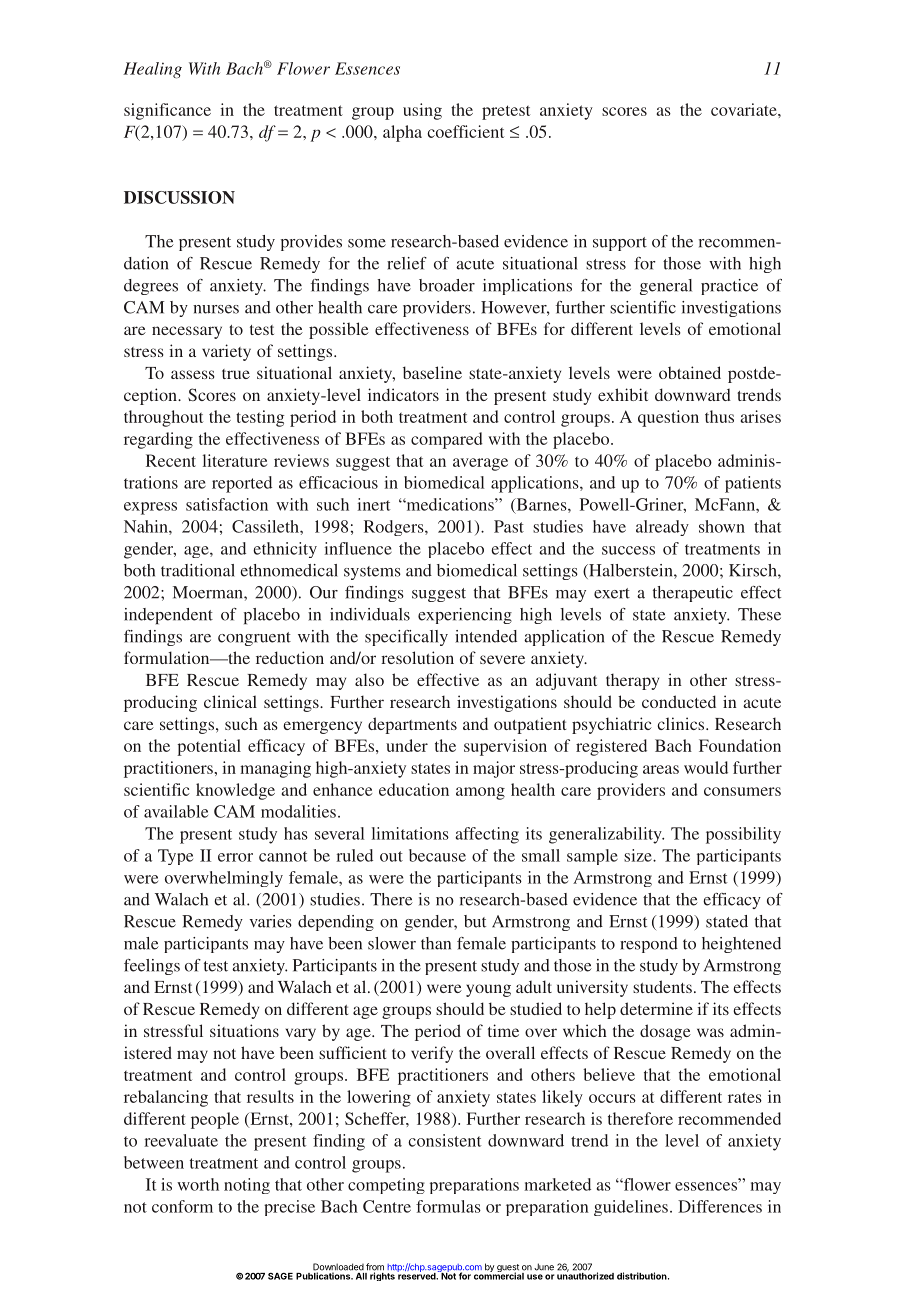  What do you see at coordinates (448, 1206) in the screenshot?
I see `formulas` at bounding box center [448, 1206].
